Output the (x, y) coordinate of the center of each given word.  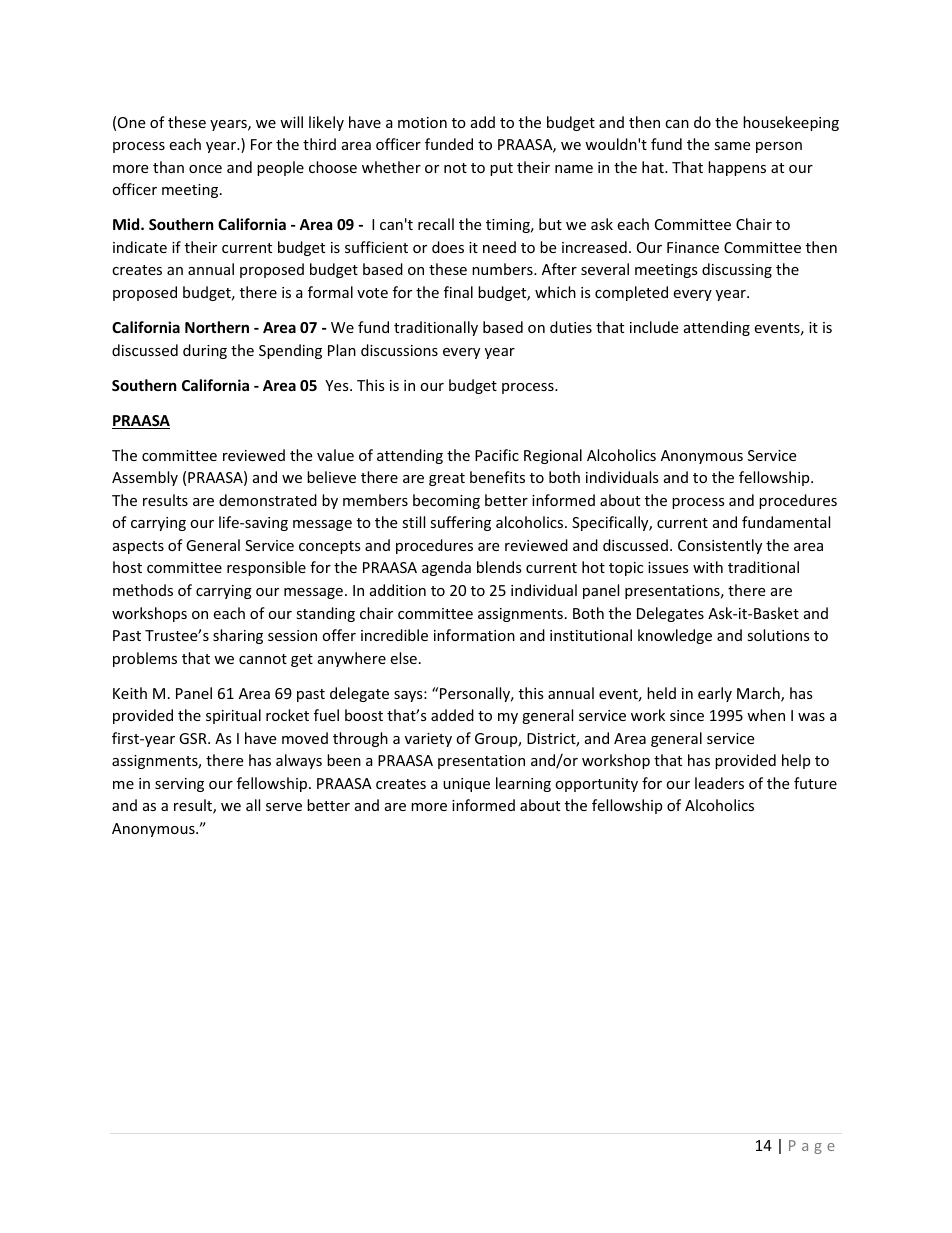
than (168, 167)
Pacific (497, 455)
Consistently (720, 546)
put (501, 169)
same (732, 146)
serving (179, 785)
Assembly (145, 478)
